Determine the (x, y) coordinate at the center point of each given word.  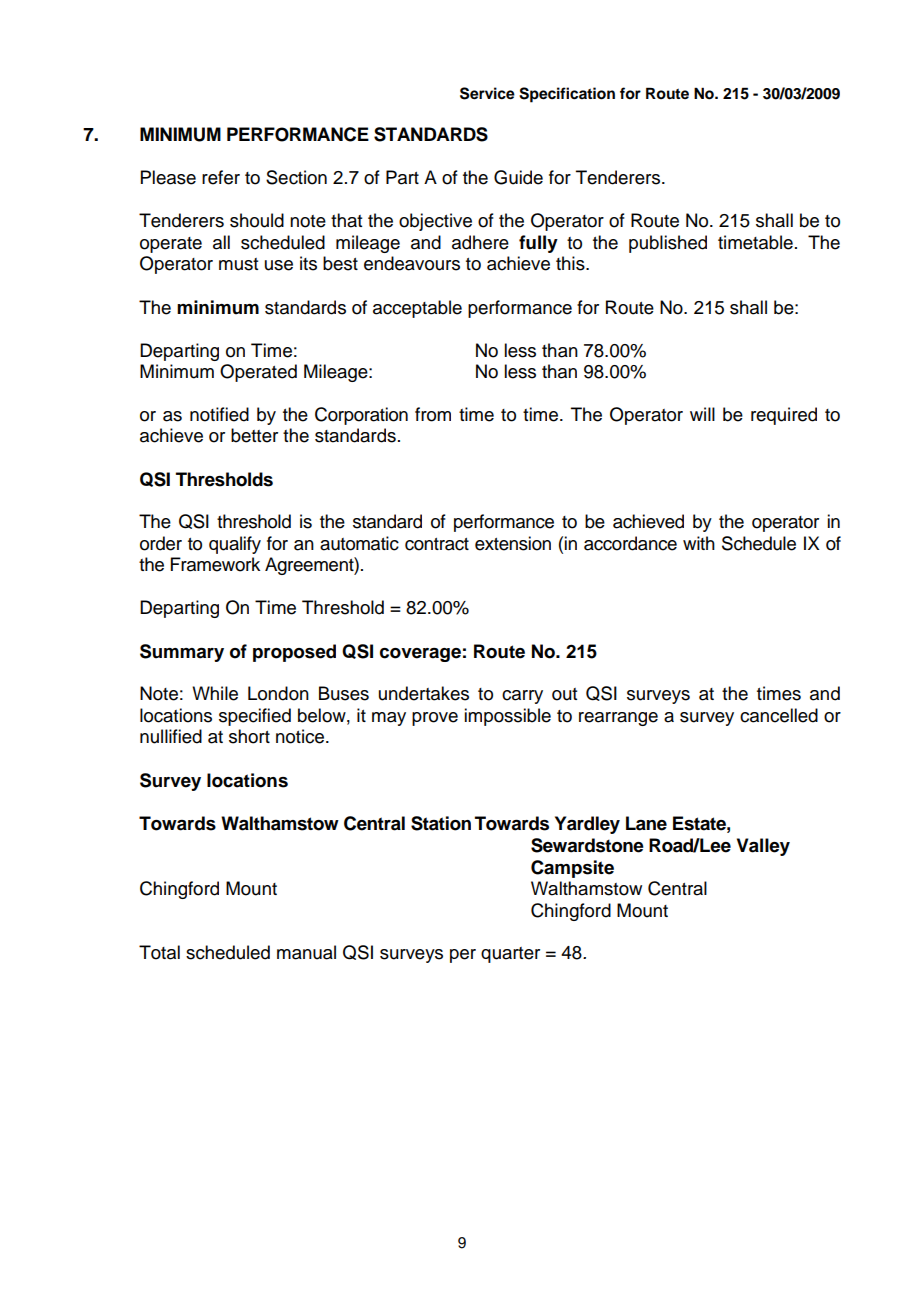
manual (306, 952)
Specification (567, 95)
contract (437, 544)
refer (221, 177)
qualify (235, 545)
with (699, 543)
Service (487, 93)
